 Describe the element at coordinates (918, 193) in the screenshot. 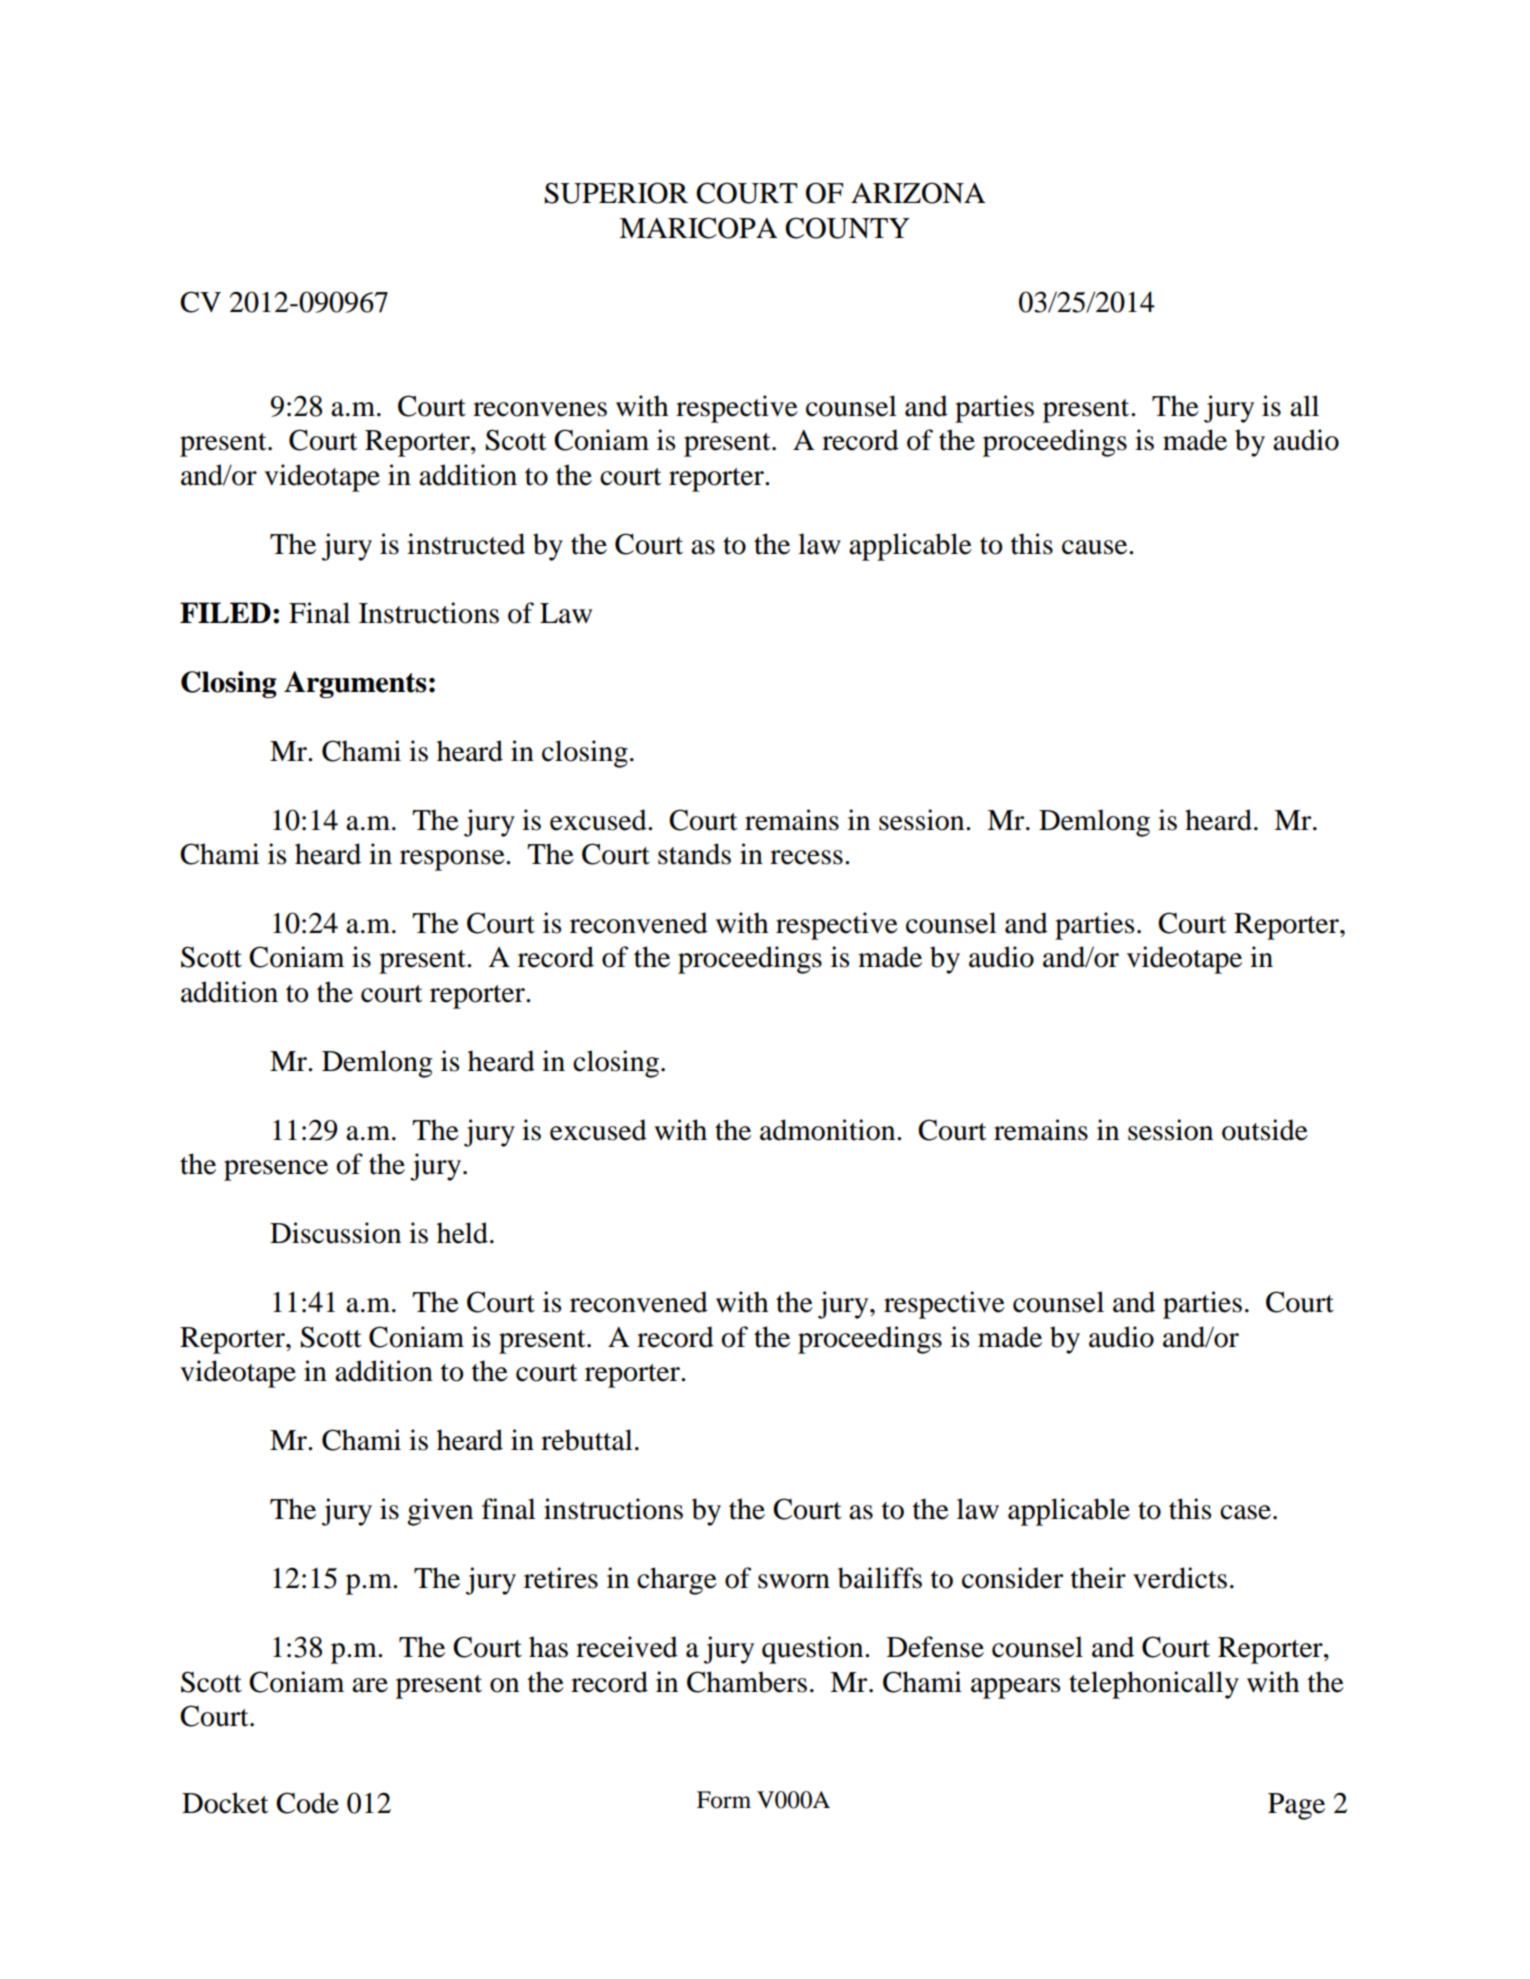

I see `ARIZONA` at that location.
